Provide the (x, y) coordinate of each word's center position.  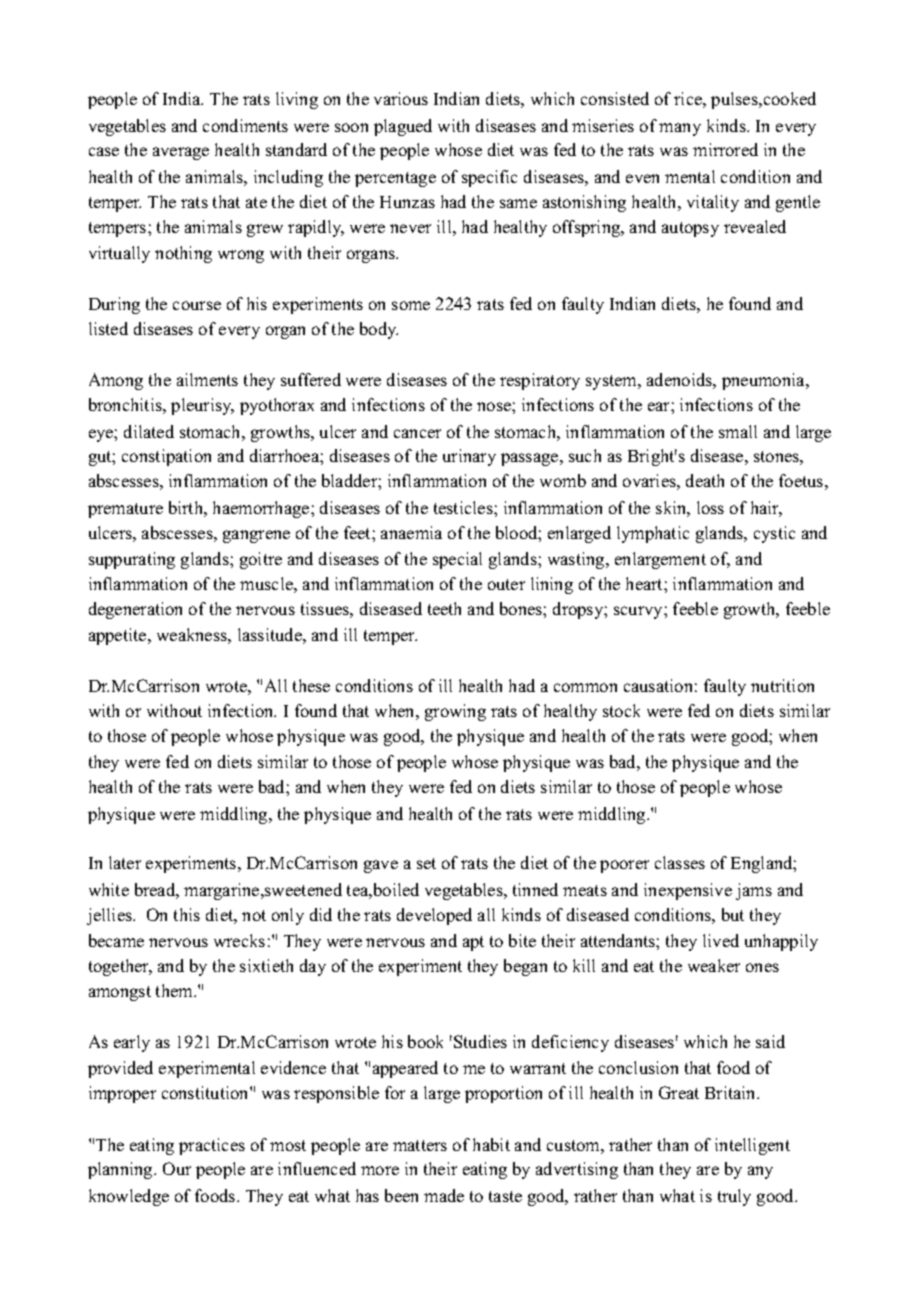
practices (212, 1146)
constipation (166, 457)
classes (680, 862)
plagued (403, 127)
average (181, 153)
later (125, 862)
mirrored (725, 149)
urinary (469, 457)
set (426, 863)
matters (420, 1145)
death (705, 480)
